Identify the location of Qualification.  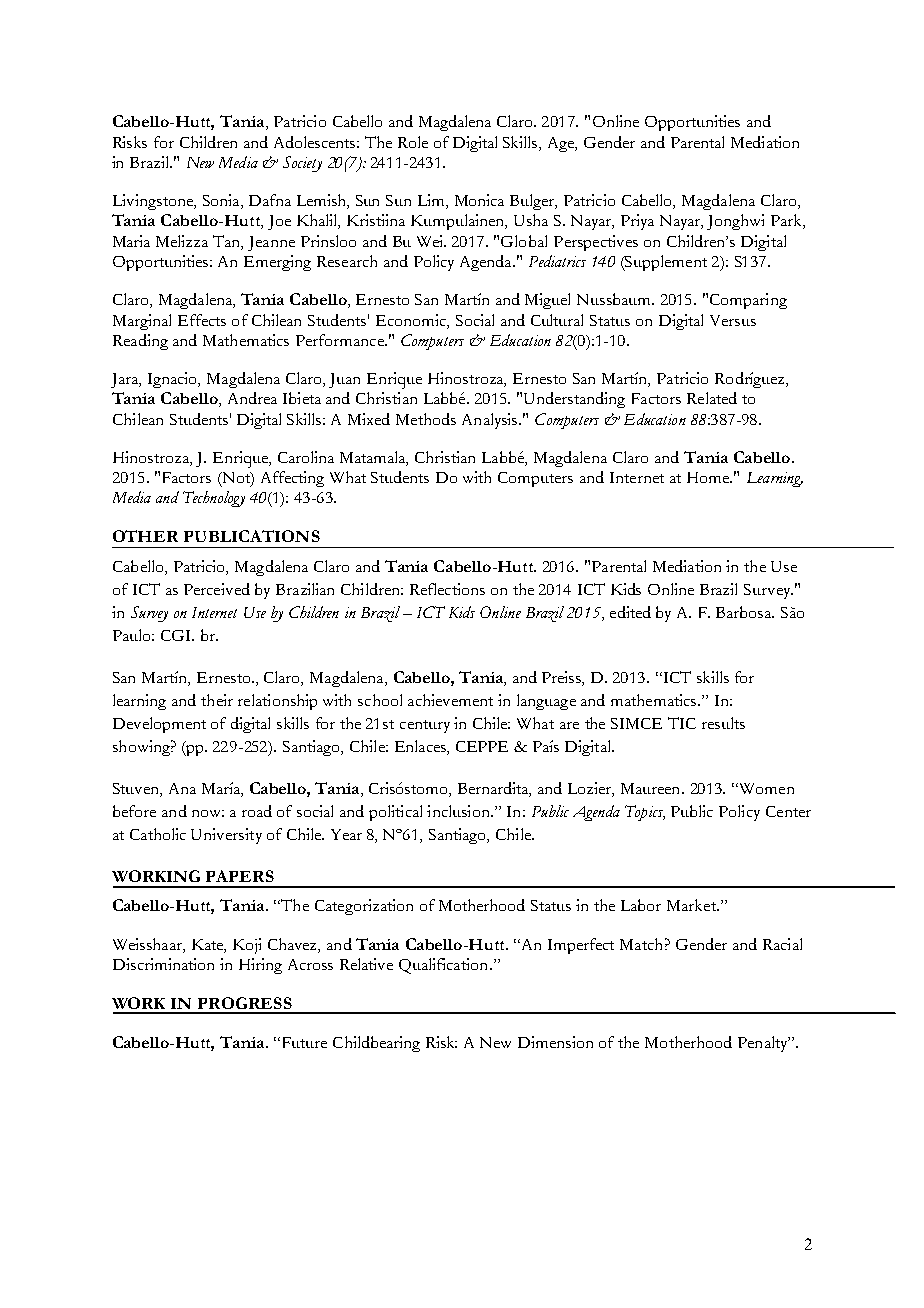
(443, 966).
